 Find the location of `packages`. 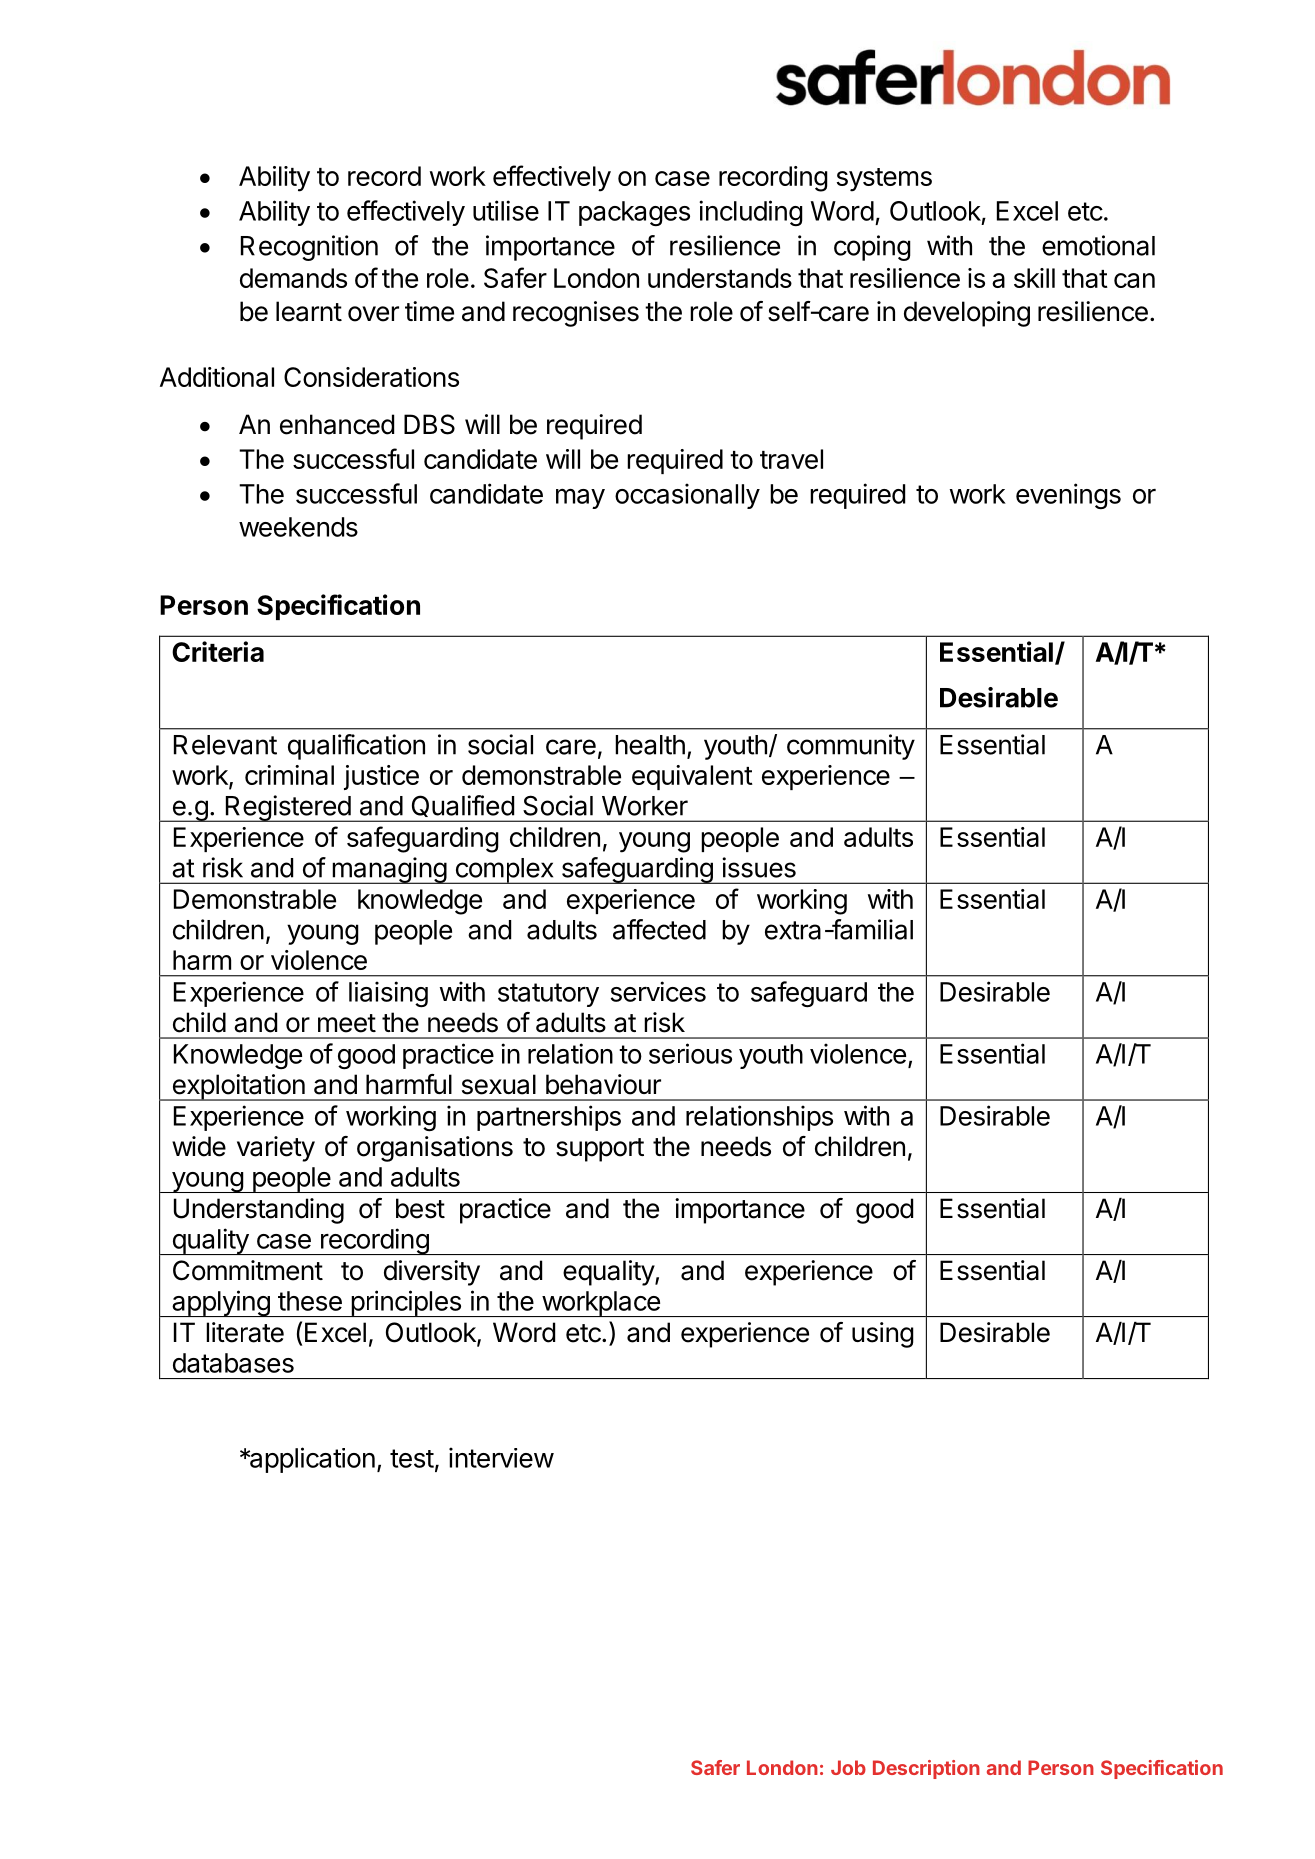

packages is located at coordinates (634, 213).
